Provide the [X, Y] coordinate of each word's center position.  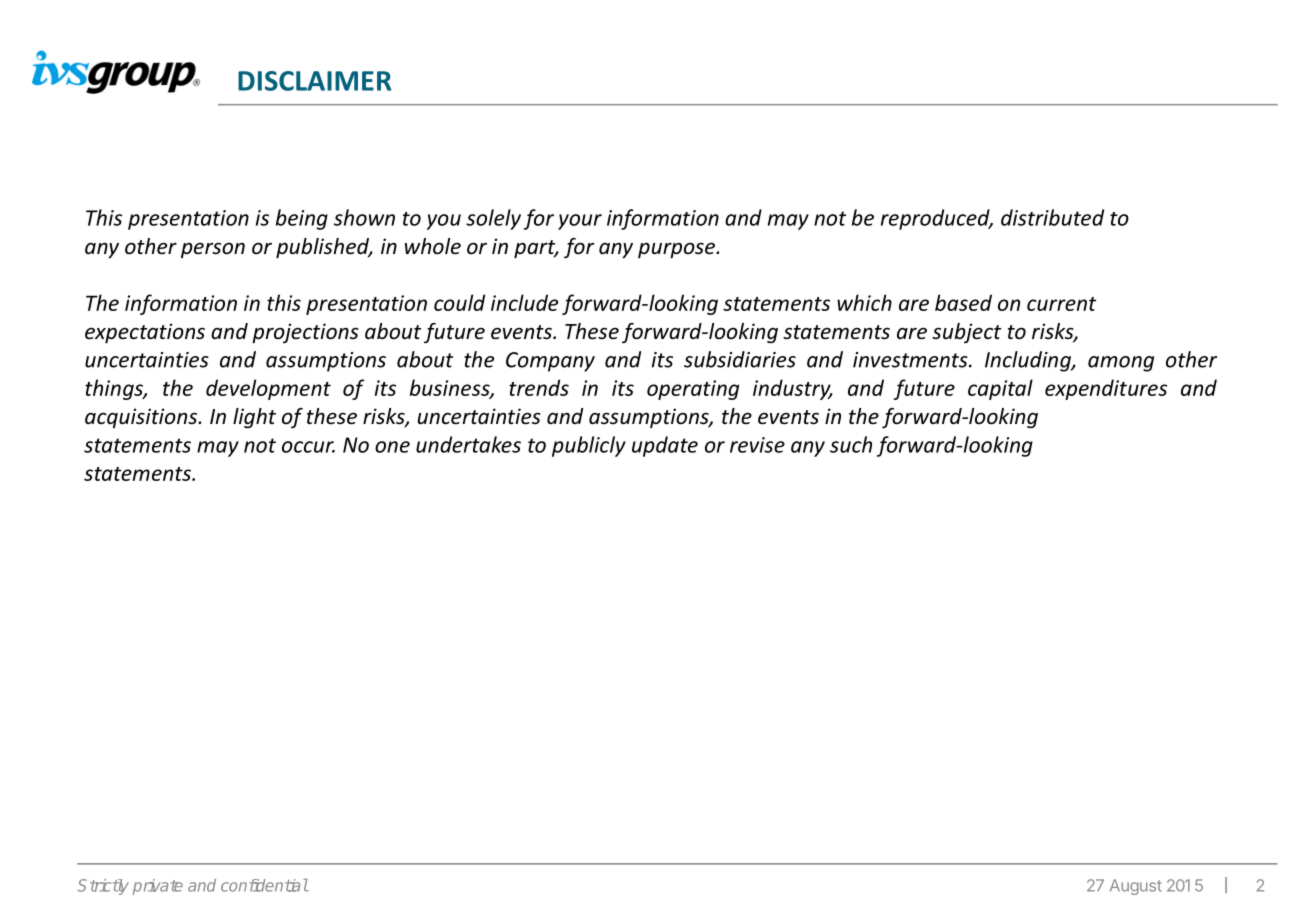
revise [757, 445]
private [157, 887]
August [1136, 887]
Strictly [103, 887]
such [851, 444]
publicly [589, 446]
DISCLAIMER [314, 81]
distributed [1052, 217]
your [580, 222]
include [524, 302]
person [213, 250]
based [963, 302]
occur [308, 447]
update [665, 446]
